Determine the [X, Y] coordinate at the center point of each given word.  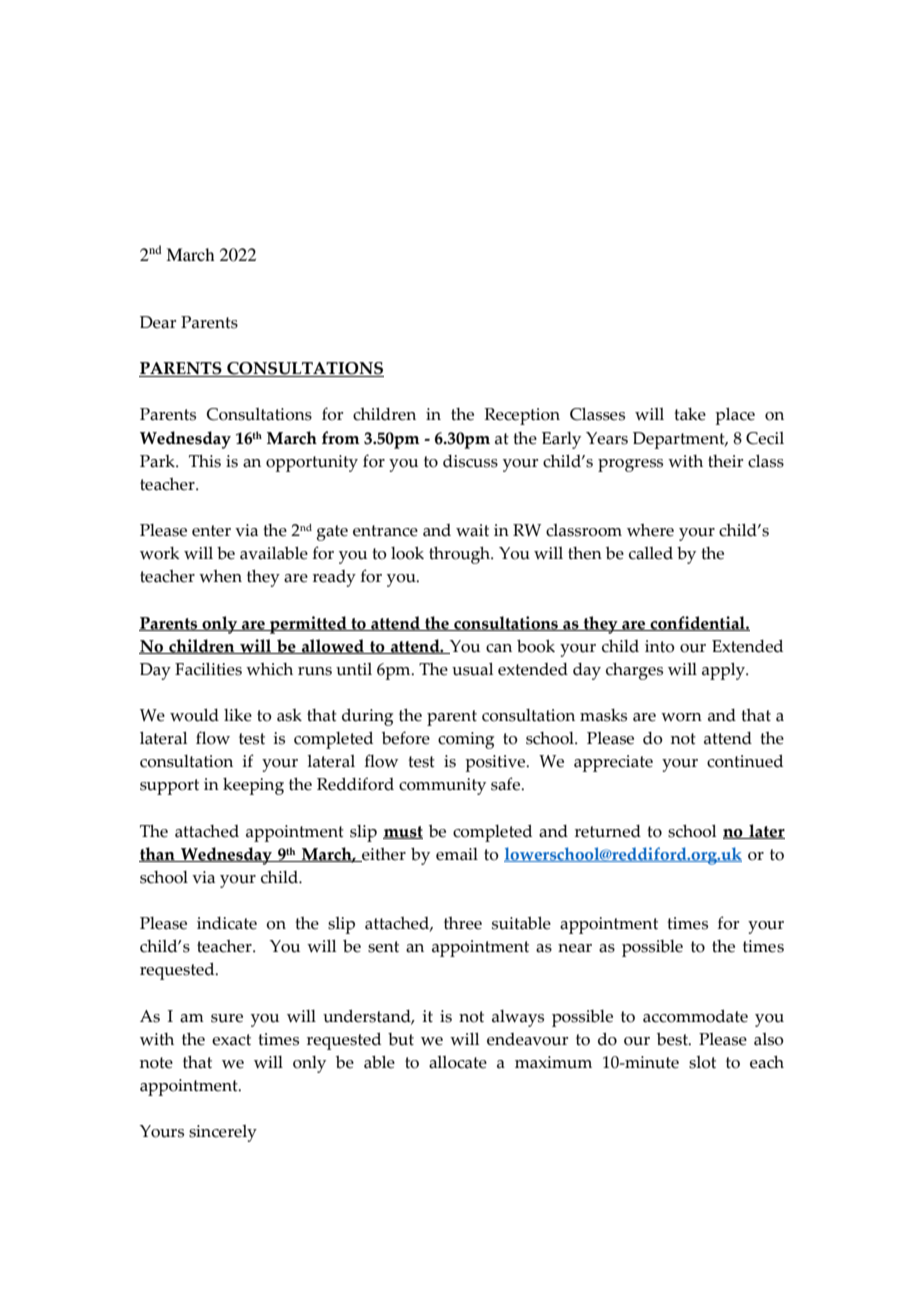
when [220, 576]
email [457, 854]
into [660, 646]
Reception [522, 416]
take [690, 414]
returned [608, 831]
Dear [158, 322]
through [460, 555]
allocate [458, 1062]
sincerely [223, 1133]
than [158, 854]
